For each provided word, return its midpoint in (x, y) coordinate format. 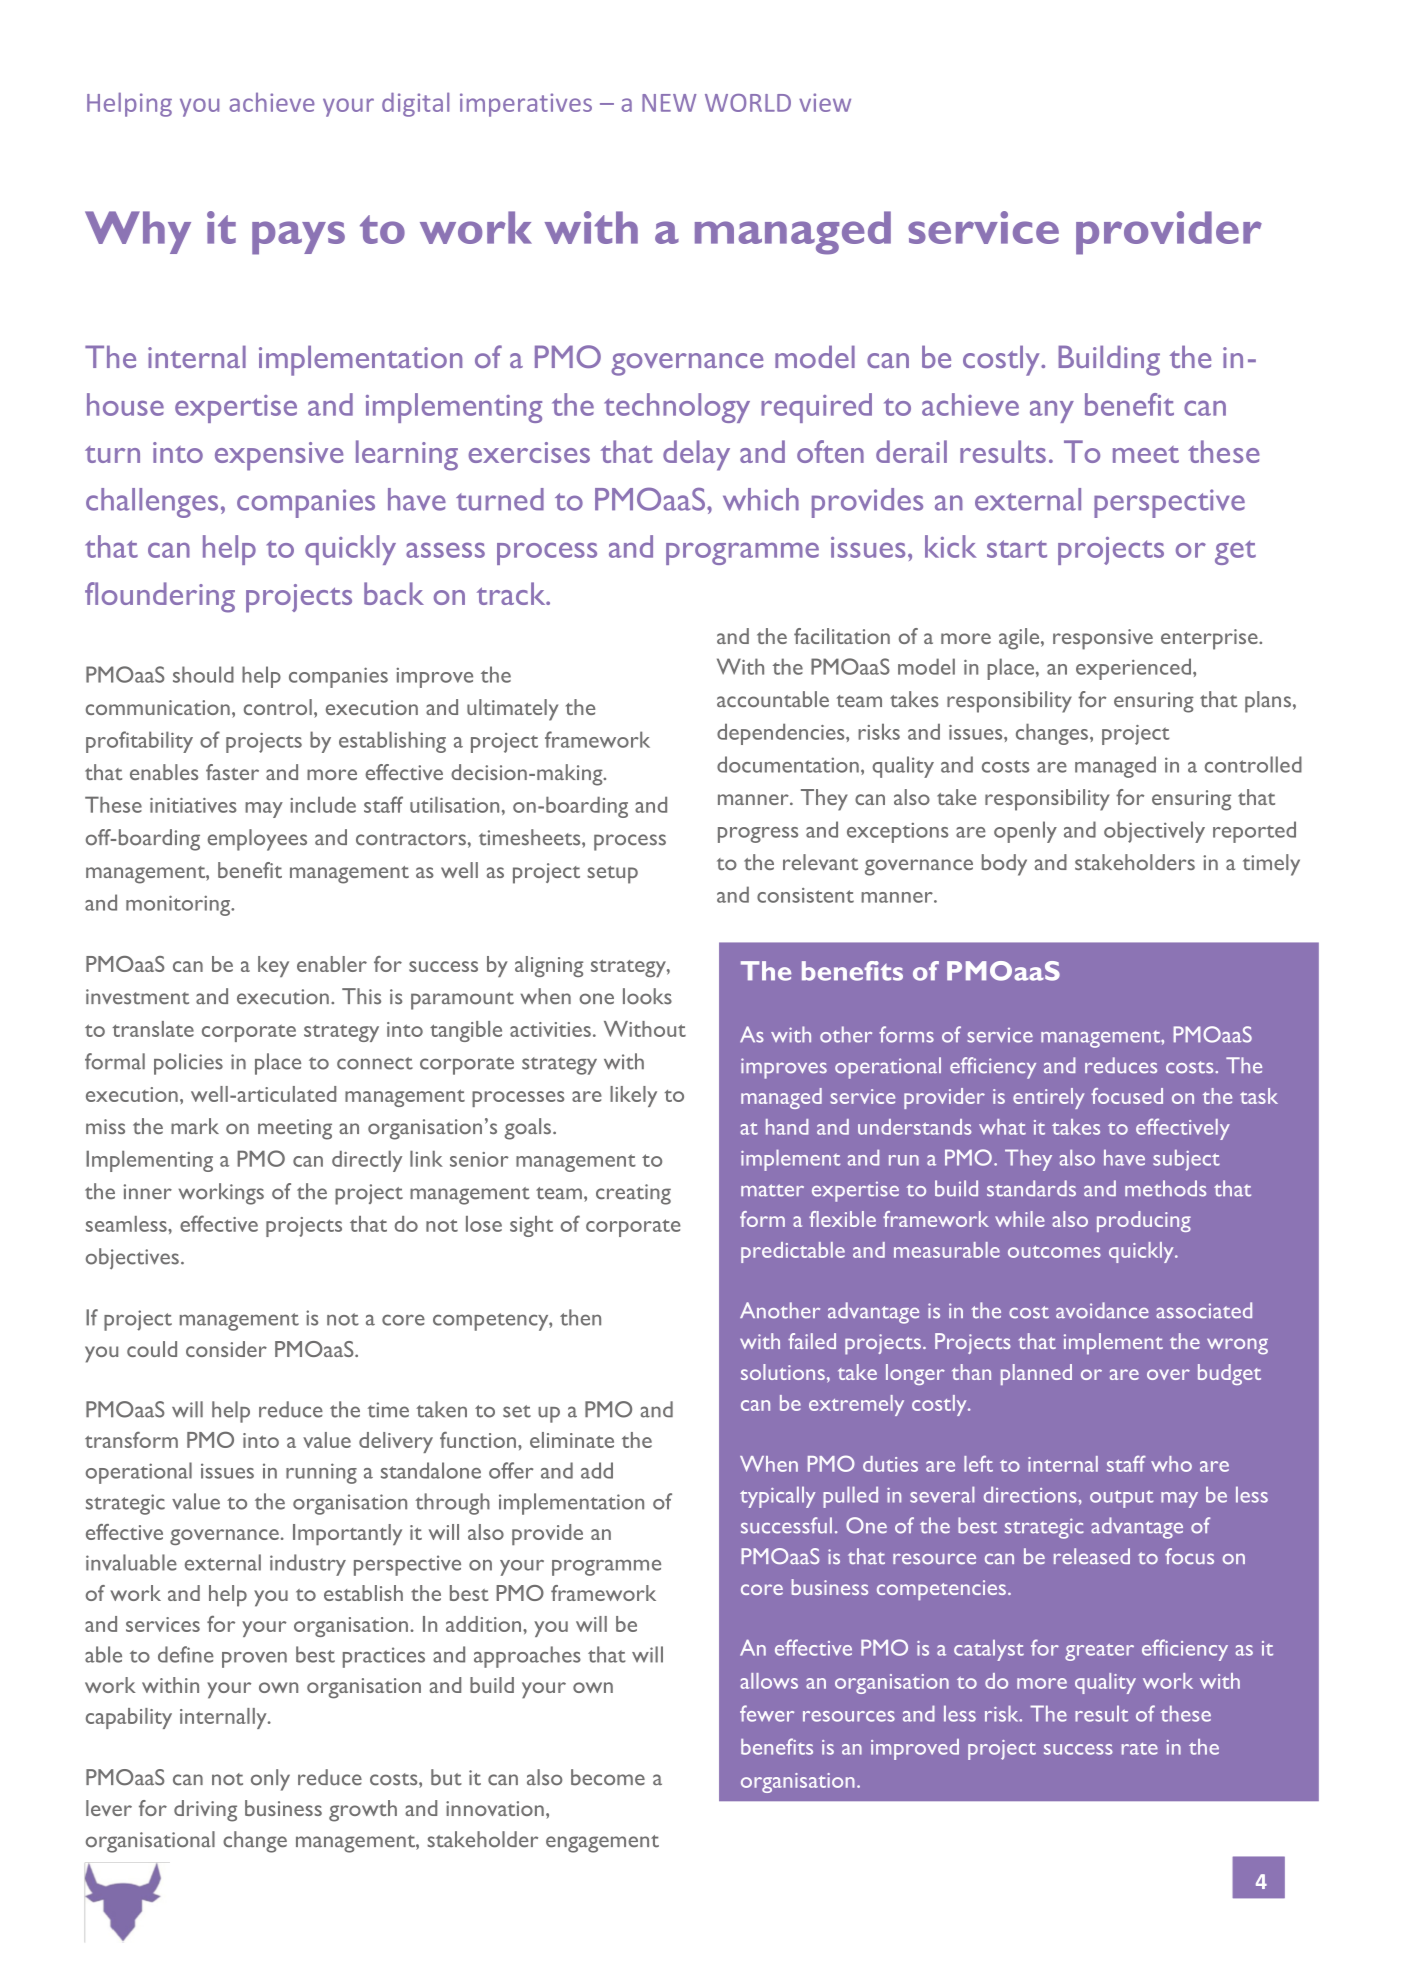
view (825, 102)
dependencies (782, 734)
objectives (132, 1259)
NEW (669, 103)
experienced (1133, 669)
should (203, 674)
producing (1144, 1221)
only (270, 1780)
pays (298, 238)
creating (633, 1194)
